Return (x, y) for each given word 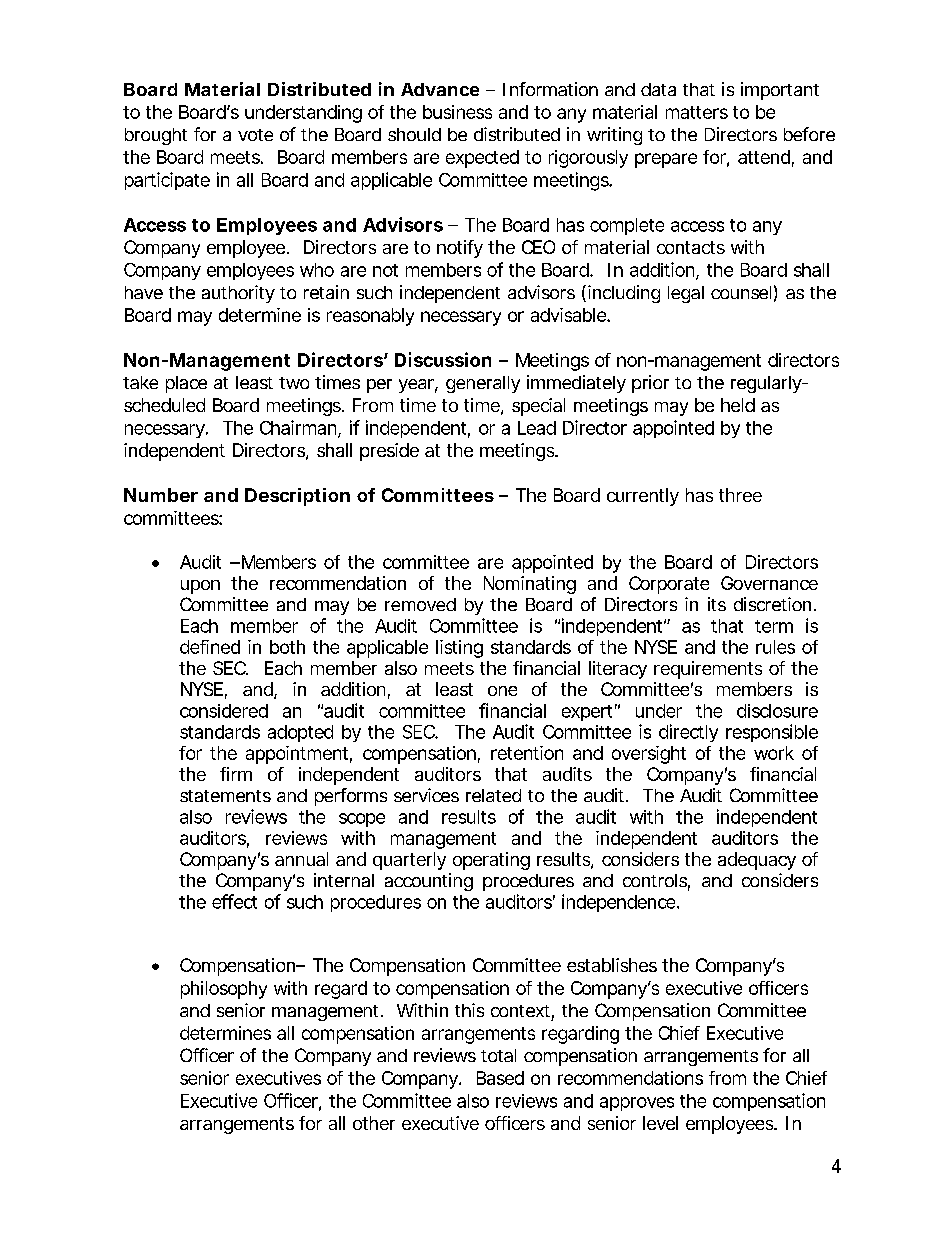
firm (236, 774)
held (738, 405)
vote (255, 135)
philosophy (224, 990)
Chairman (299, 428)
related (493, 795)
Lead (537, 428)
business (457, 112)
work (774, 753)
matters (697, 112)
